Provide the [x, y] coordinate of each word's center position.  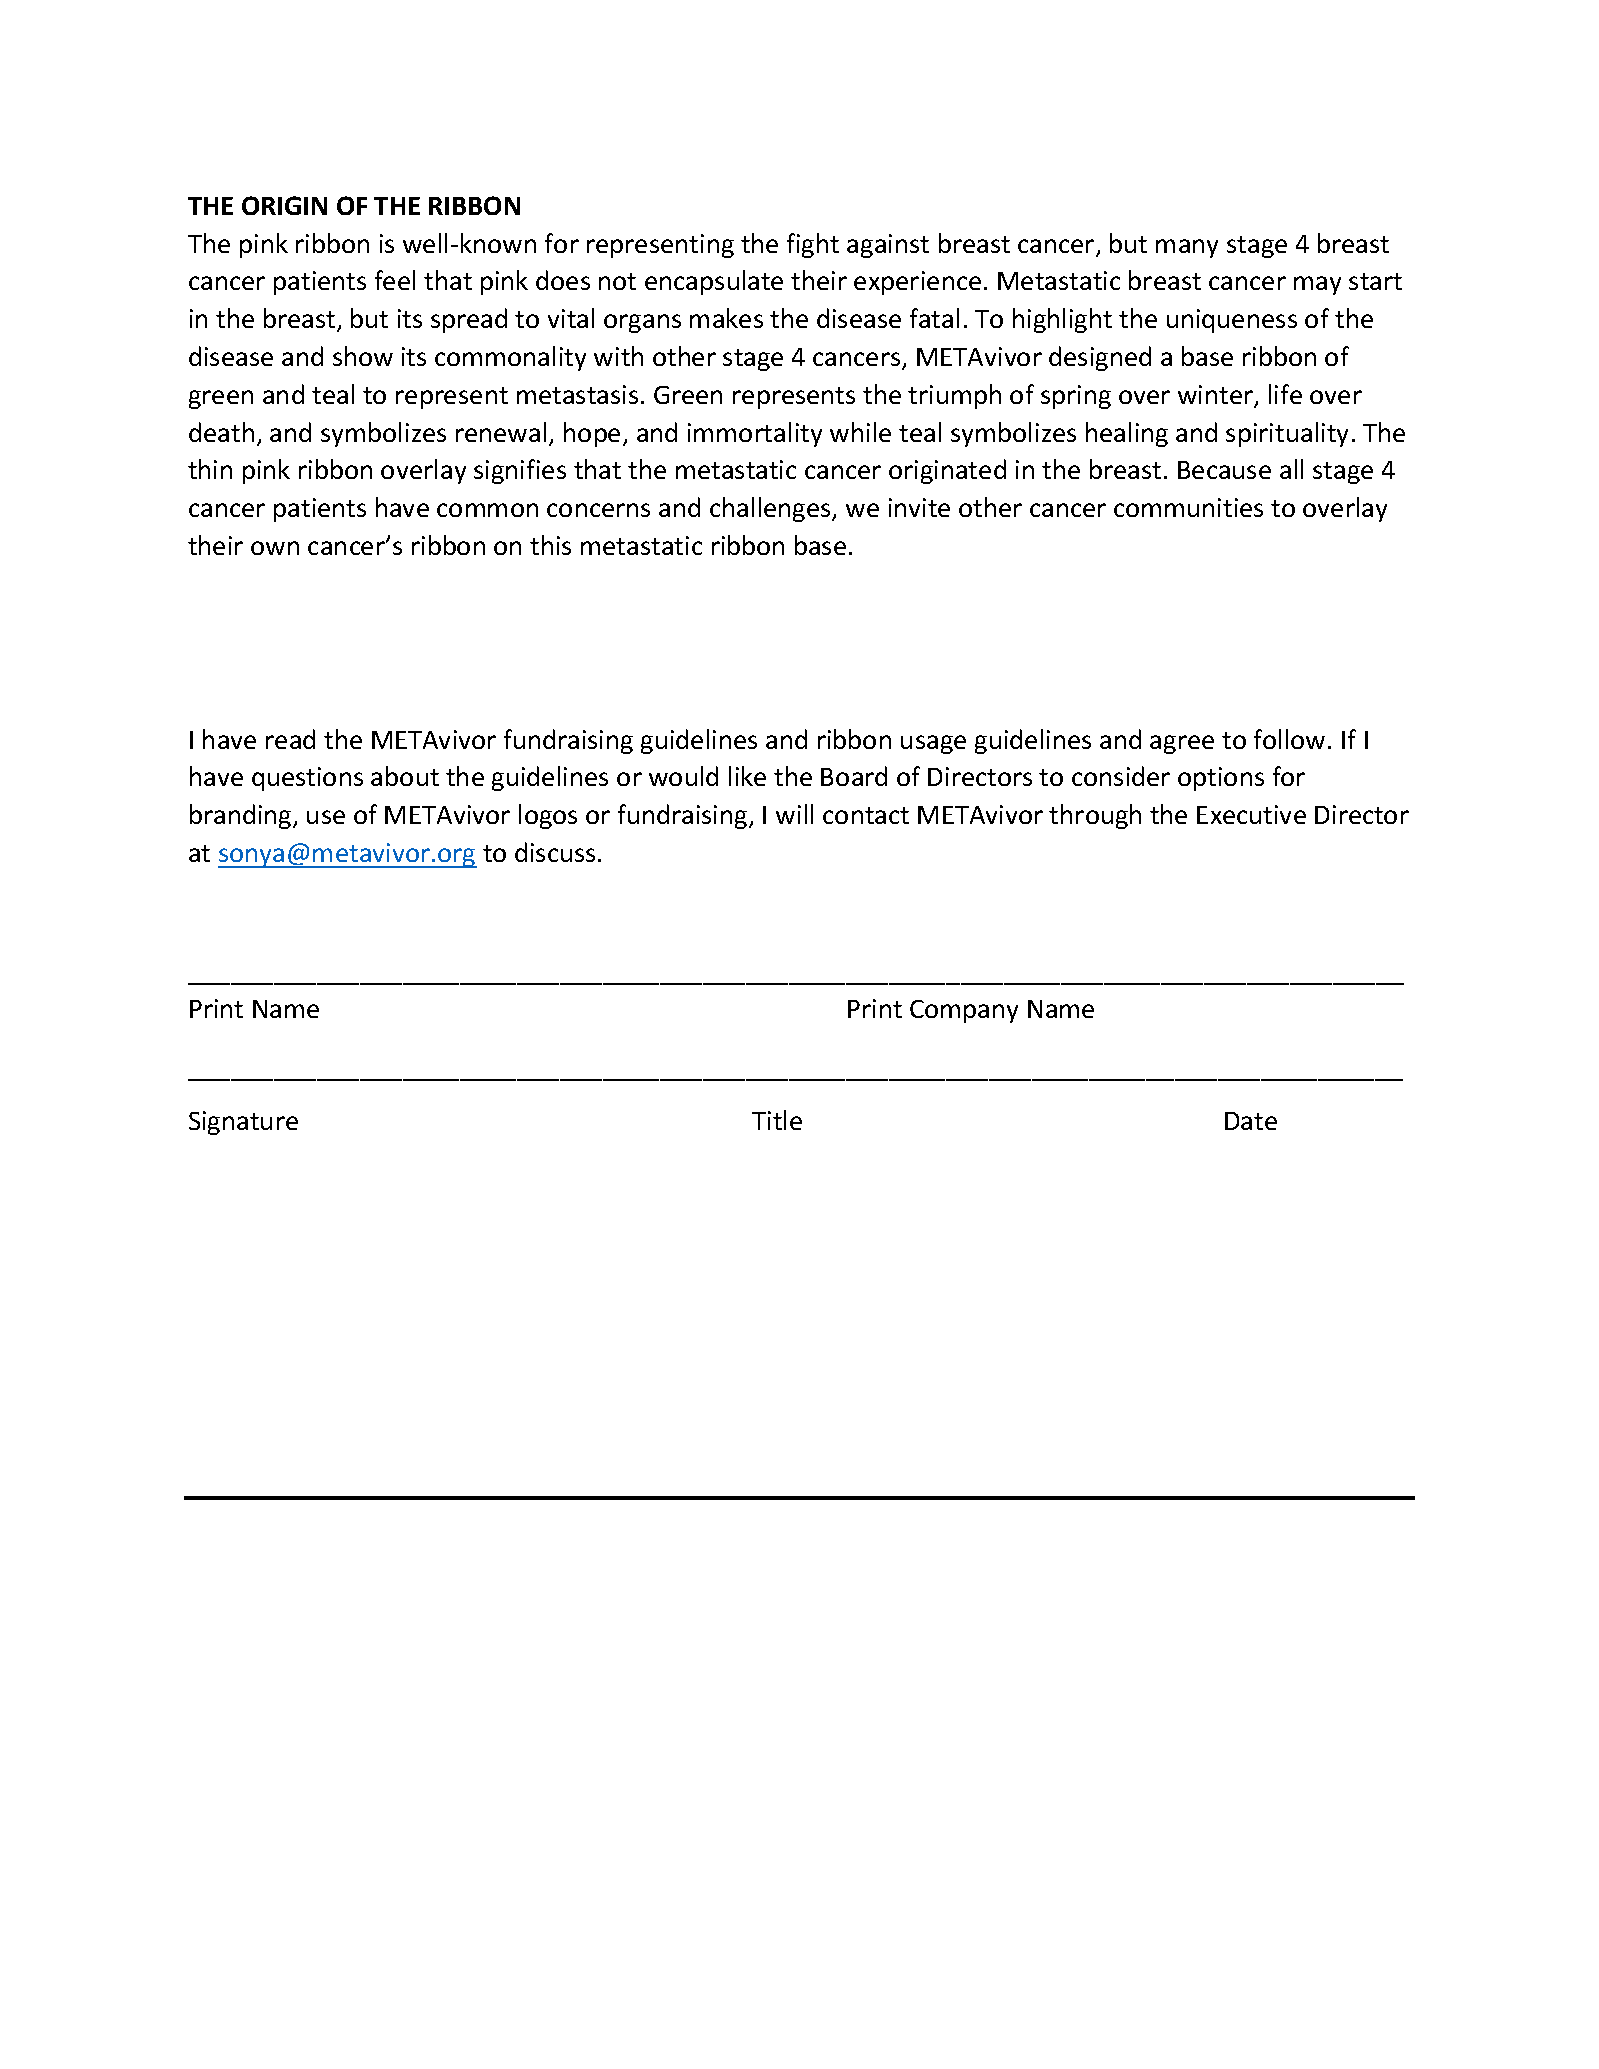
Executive [1251, 814]
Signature [243, 1123]
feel [395, 280]
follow [1289, 739]
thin [210, 469]
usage [933, 744]
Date [1251, 1121]
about [405, 776]
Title [777, 1120]
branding [242, 816]
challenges [771, 509]
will [794, 814]
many [1187, 248]
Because [1224, 470]
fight [813, 245]
